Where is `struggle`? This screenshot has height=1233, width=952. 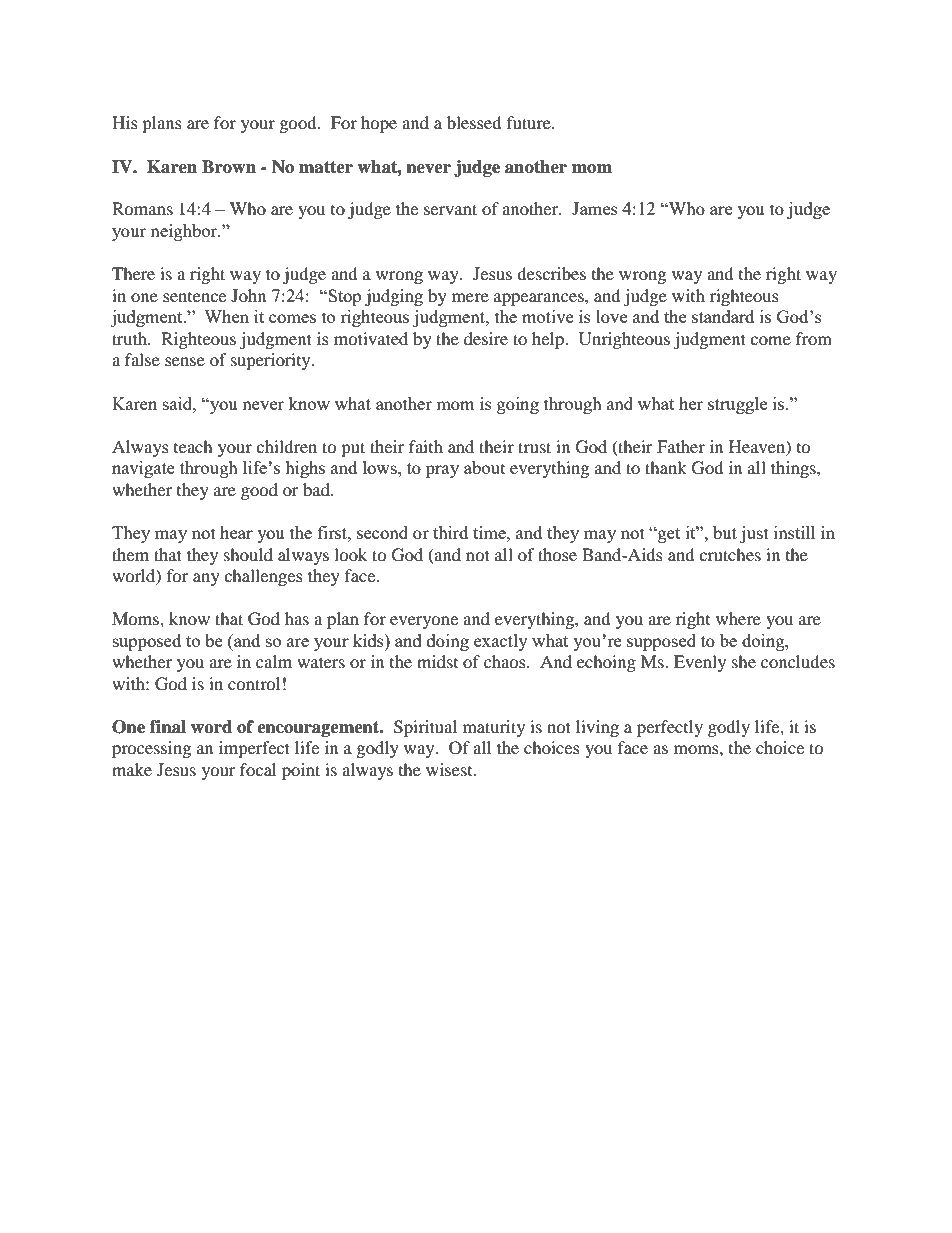
struggle is located at coordinates (737, 405).
